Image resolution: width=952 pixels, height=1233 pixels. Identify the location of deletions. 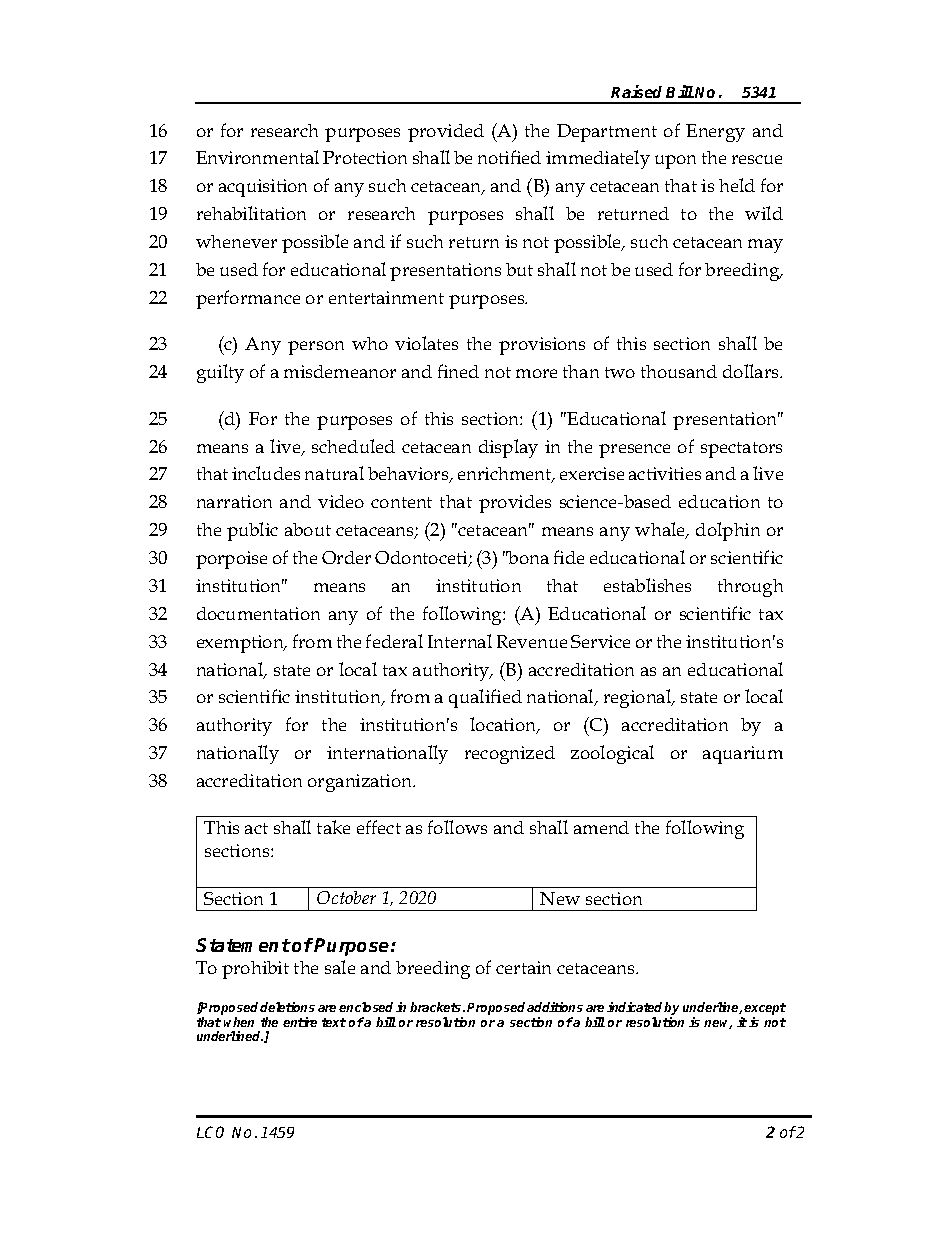
(287, 1007).
